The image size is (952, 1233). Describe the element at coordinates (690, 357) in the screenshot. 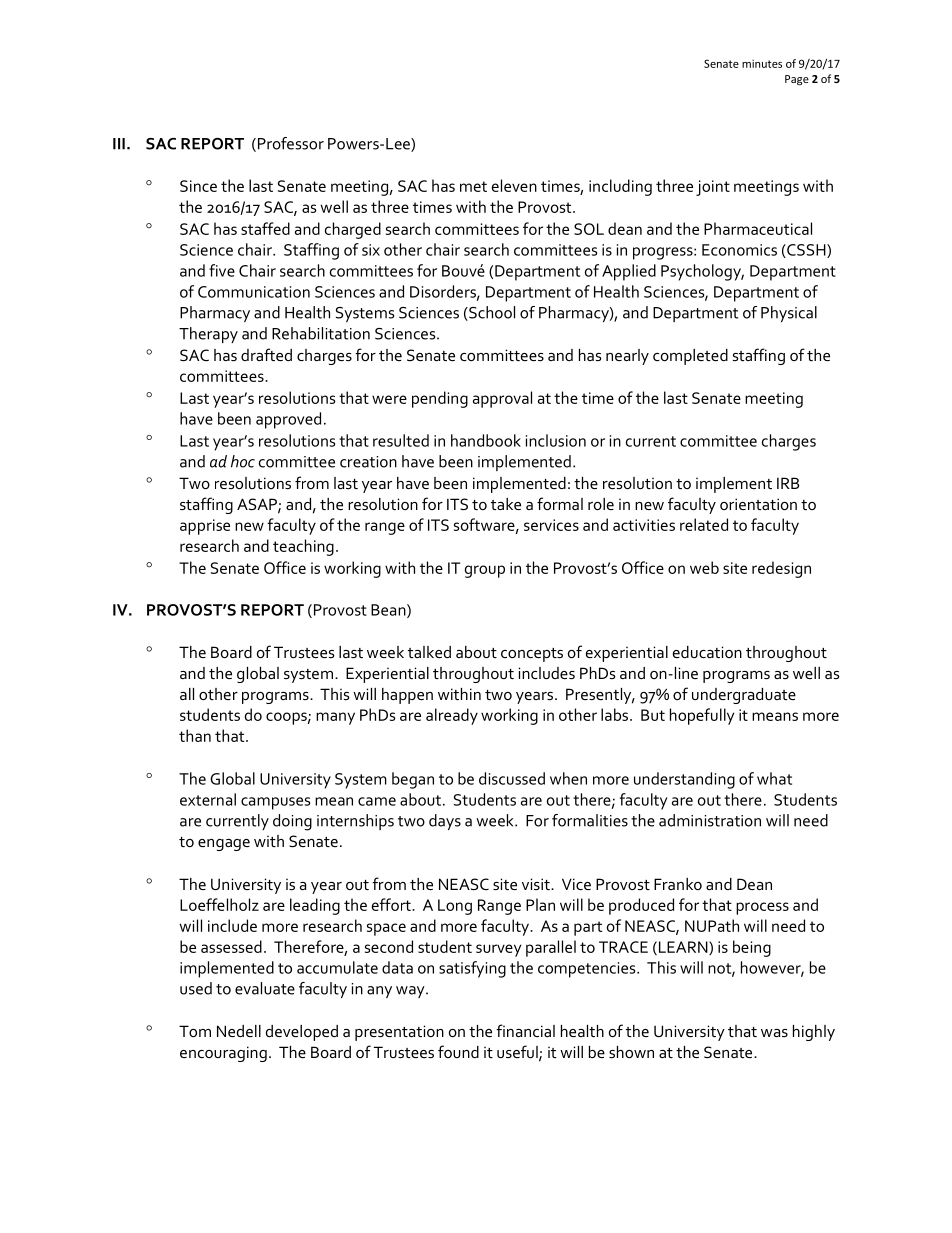

I see `completed` at that location.
